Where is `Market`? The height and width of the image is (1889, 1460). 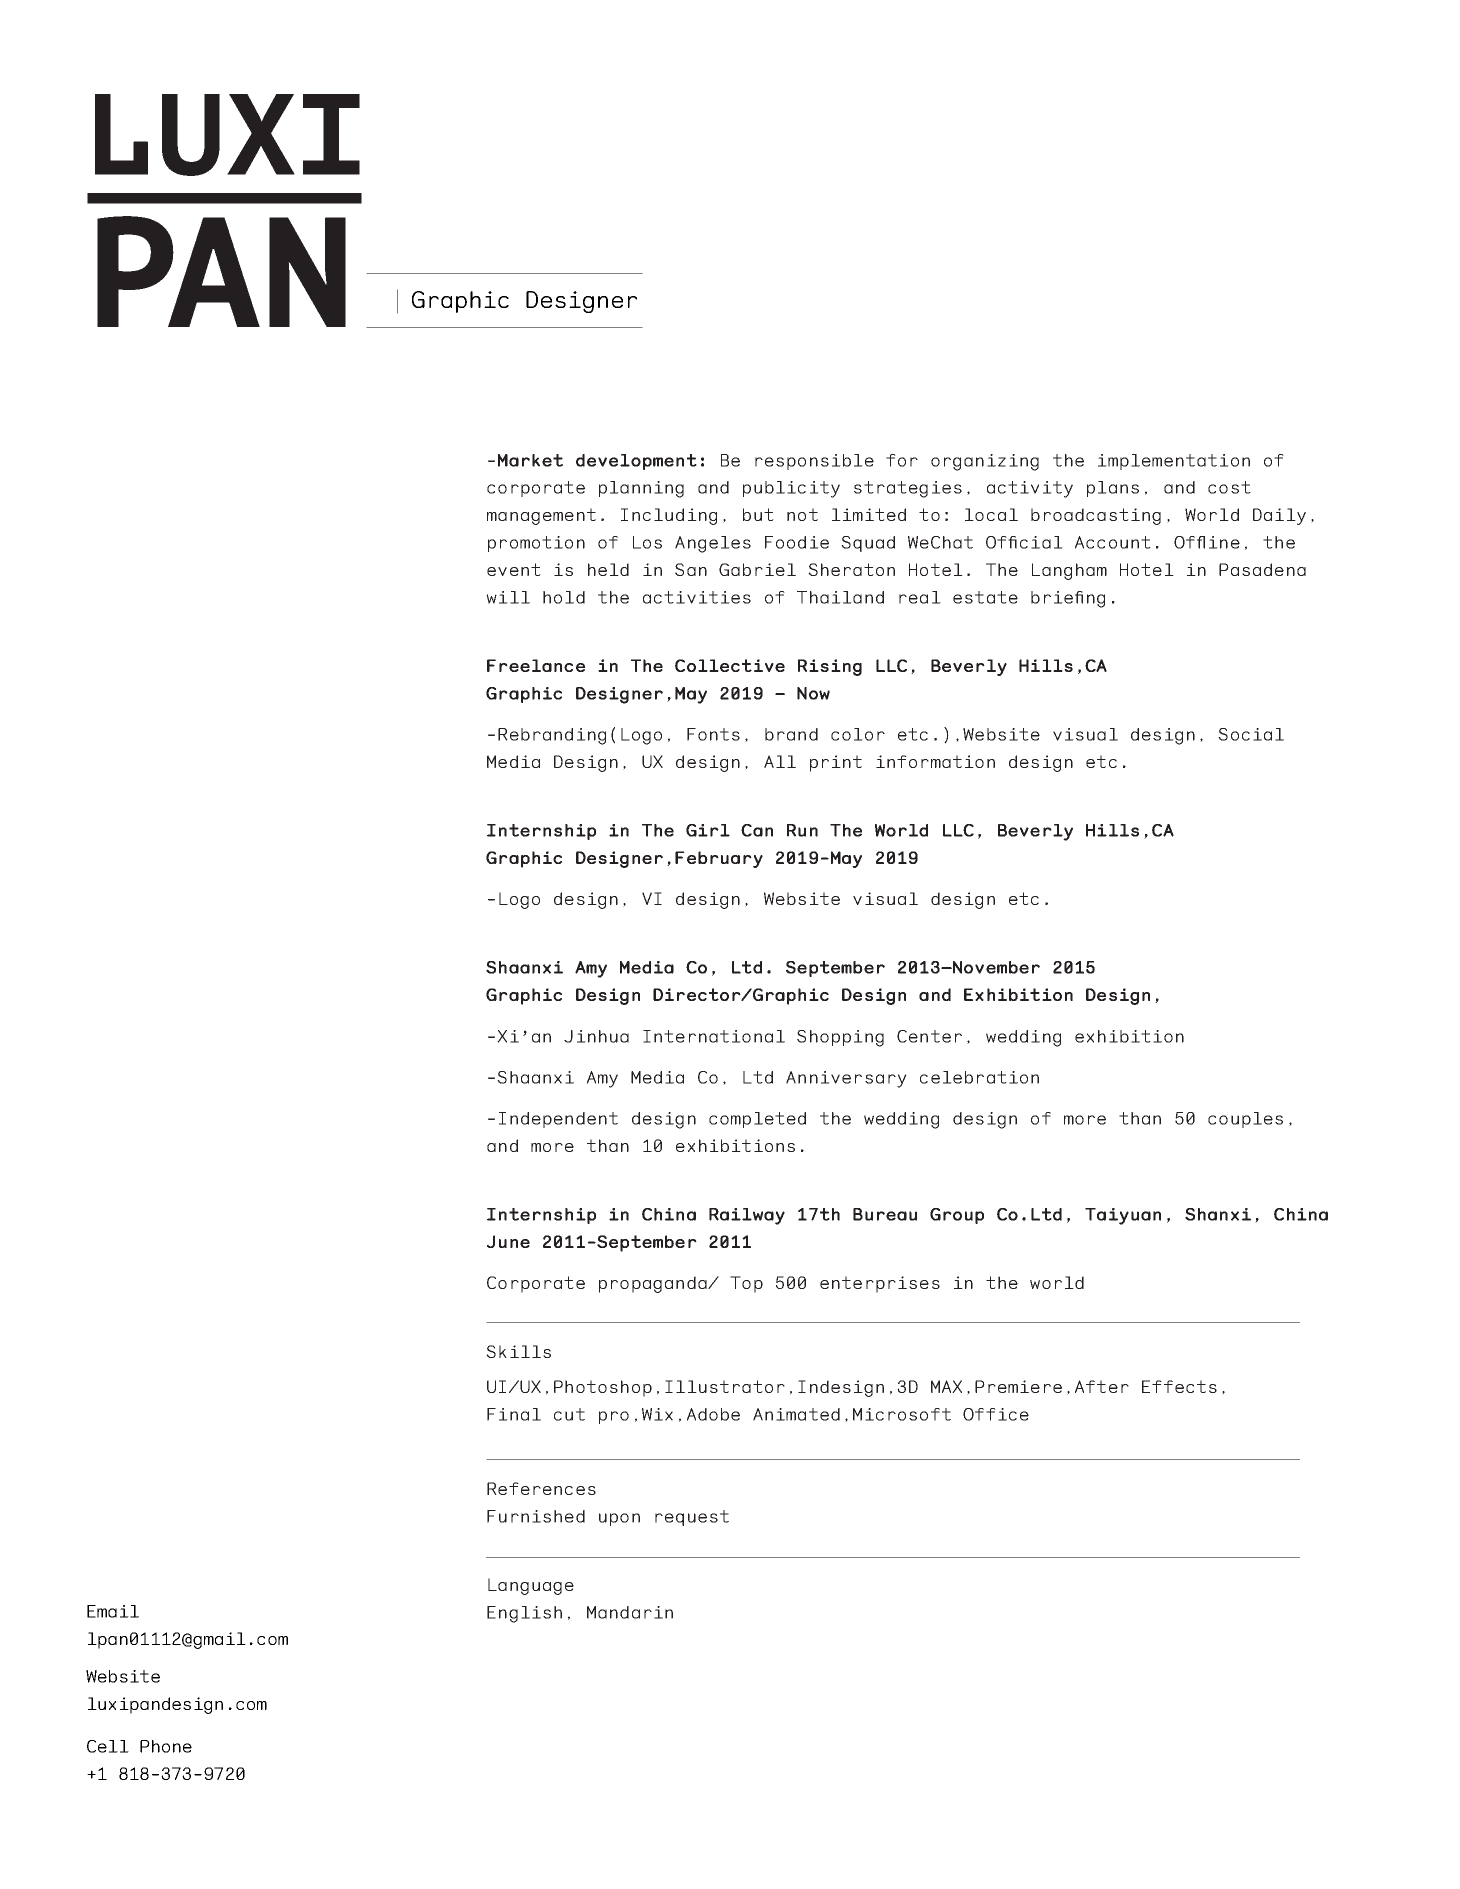
Market is located at coordinates (530, 460).
